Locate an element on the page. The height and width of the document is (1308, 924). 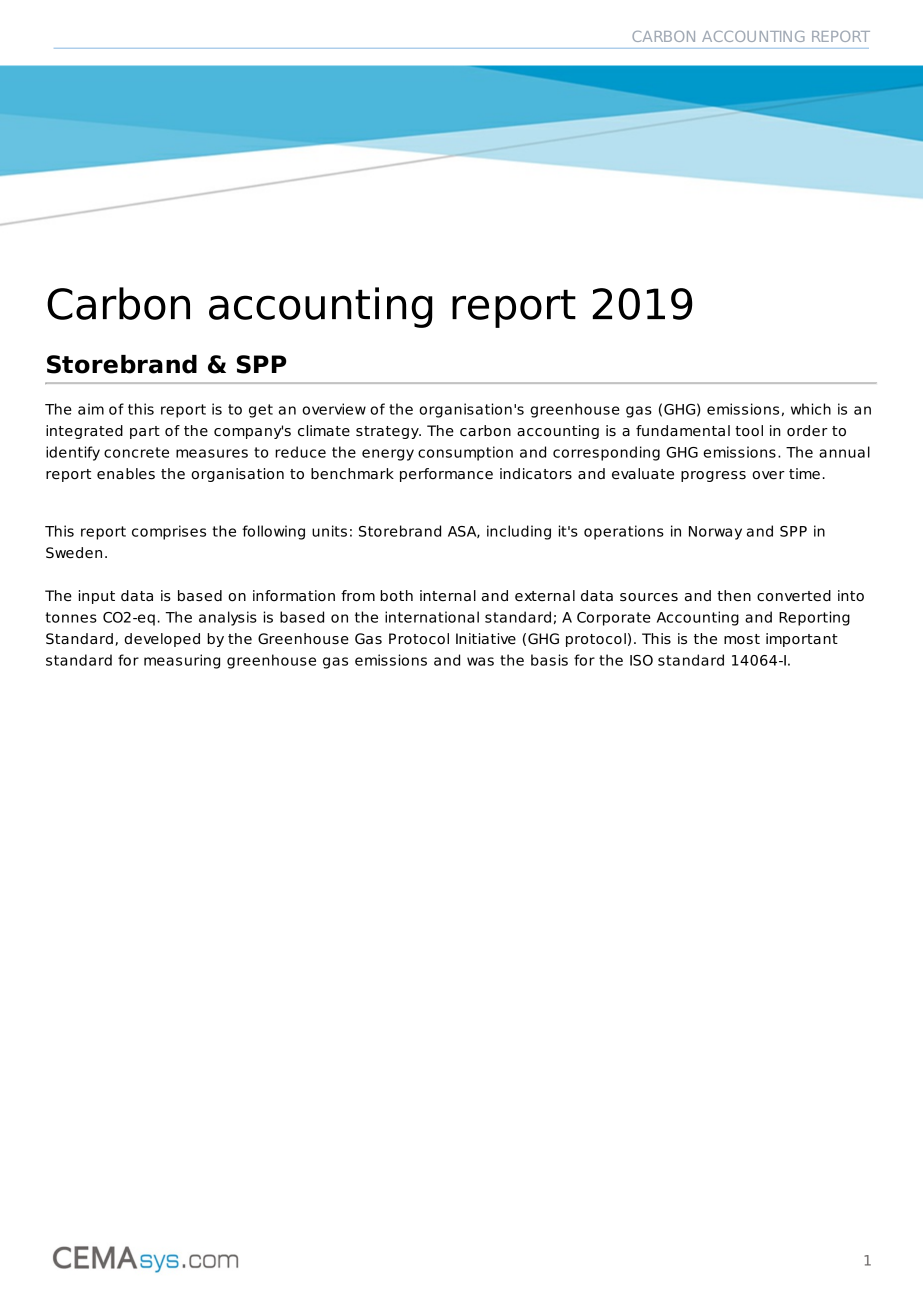
strategy is located at coordinates (388, 432).
